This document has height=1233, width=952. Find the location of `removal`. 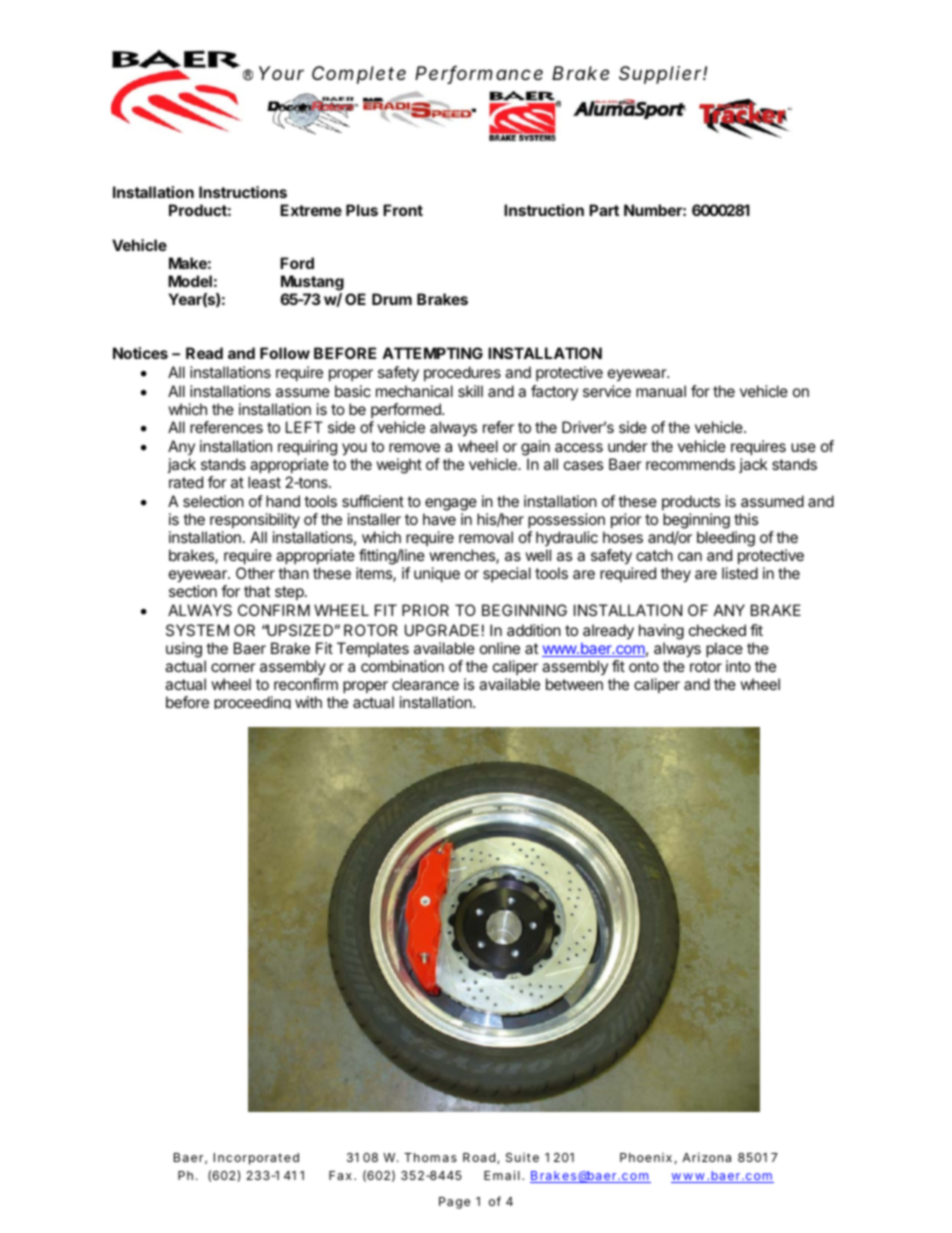

removal is located at coordinates (486, 537).
